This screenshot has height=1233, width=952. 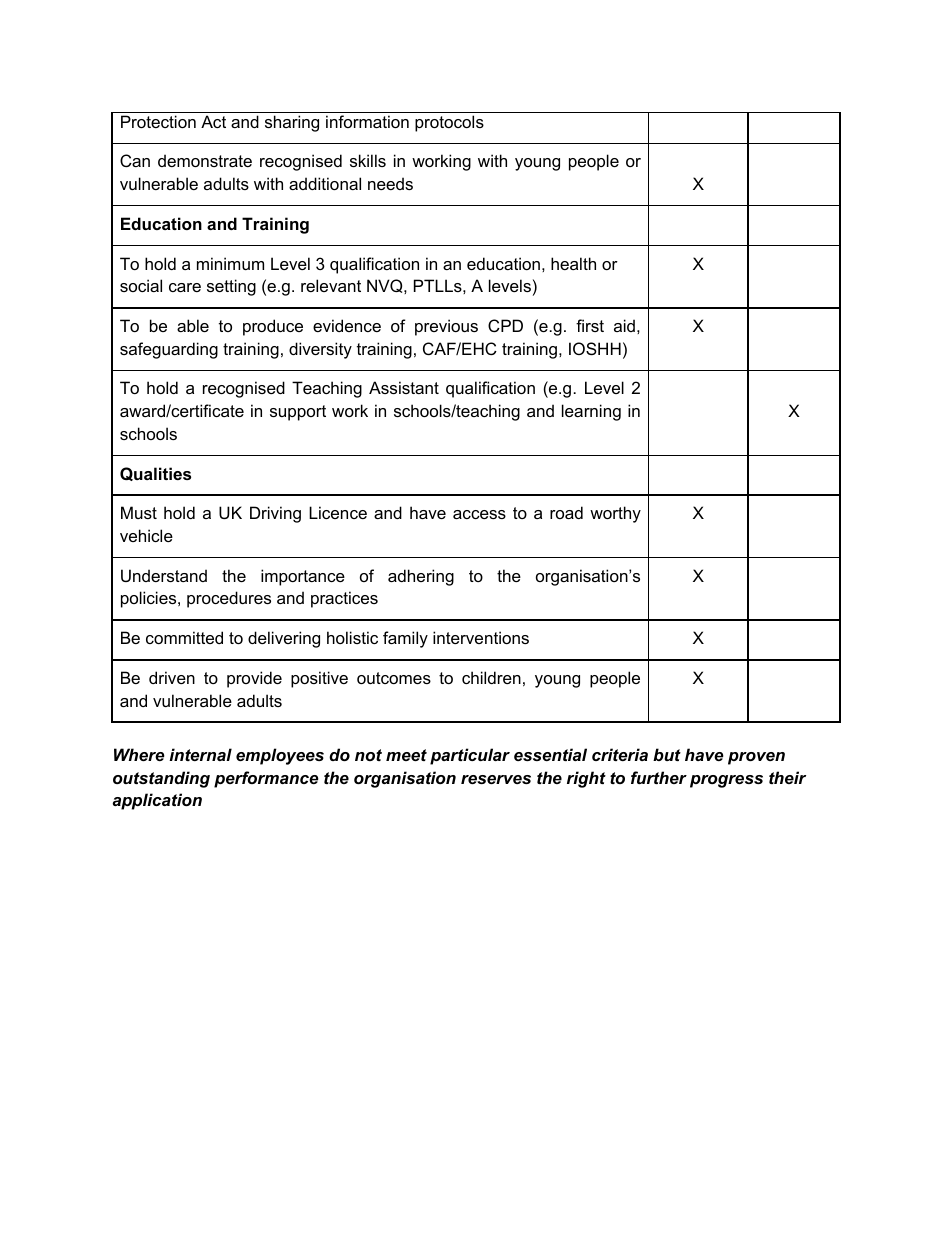 What do you see at coordinates (449, 123) in the screenshot?
I see `protocols` at bounding box center [449, 123].
